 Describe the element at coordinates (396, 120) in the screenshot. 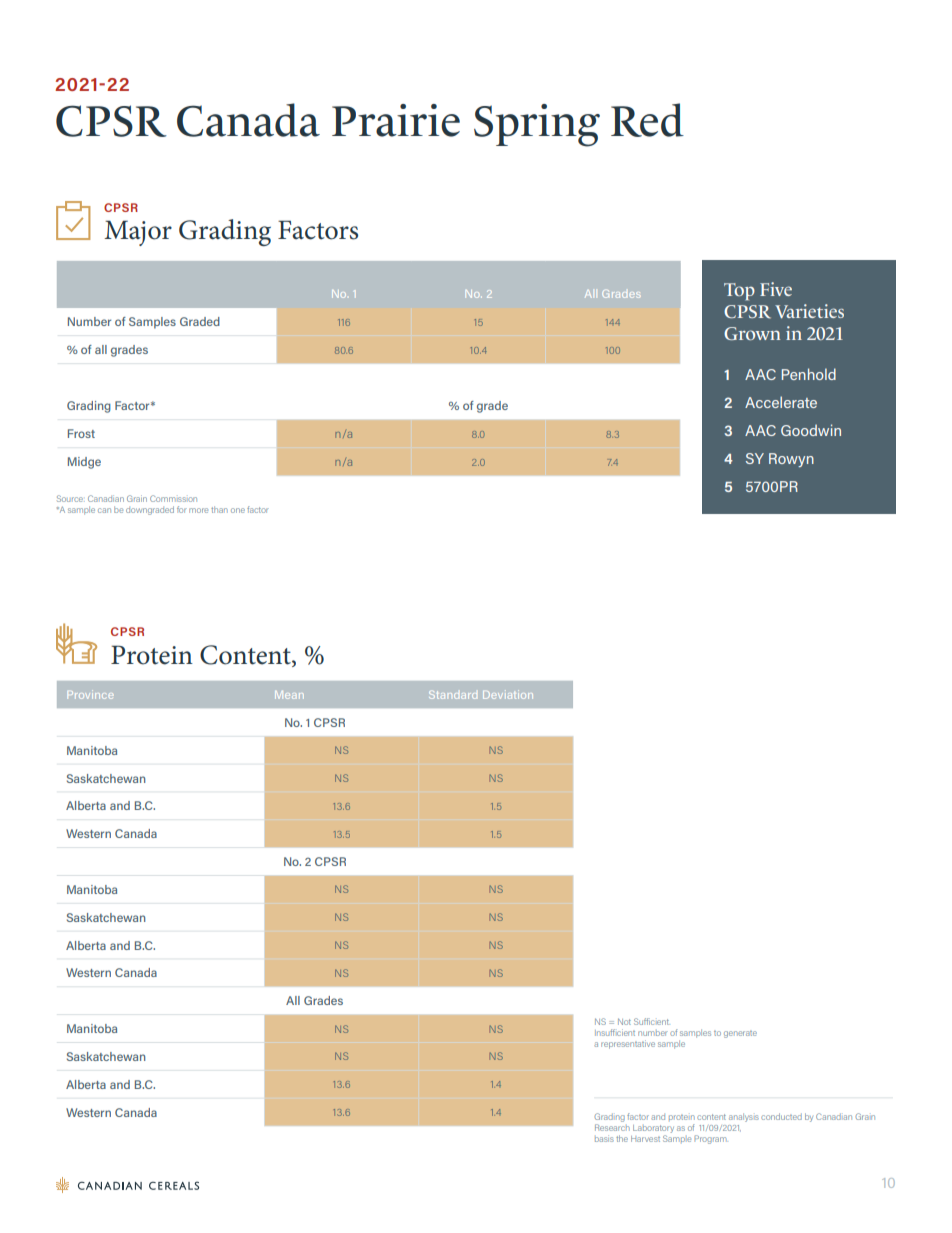

I see `Prairie` at that location.
